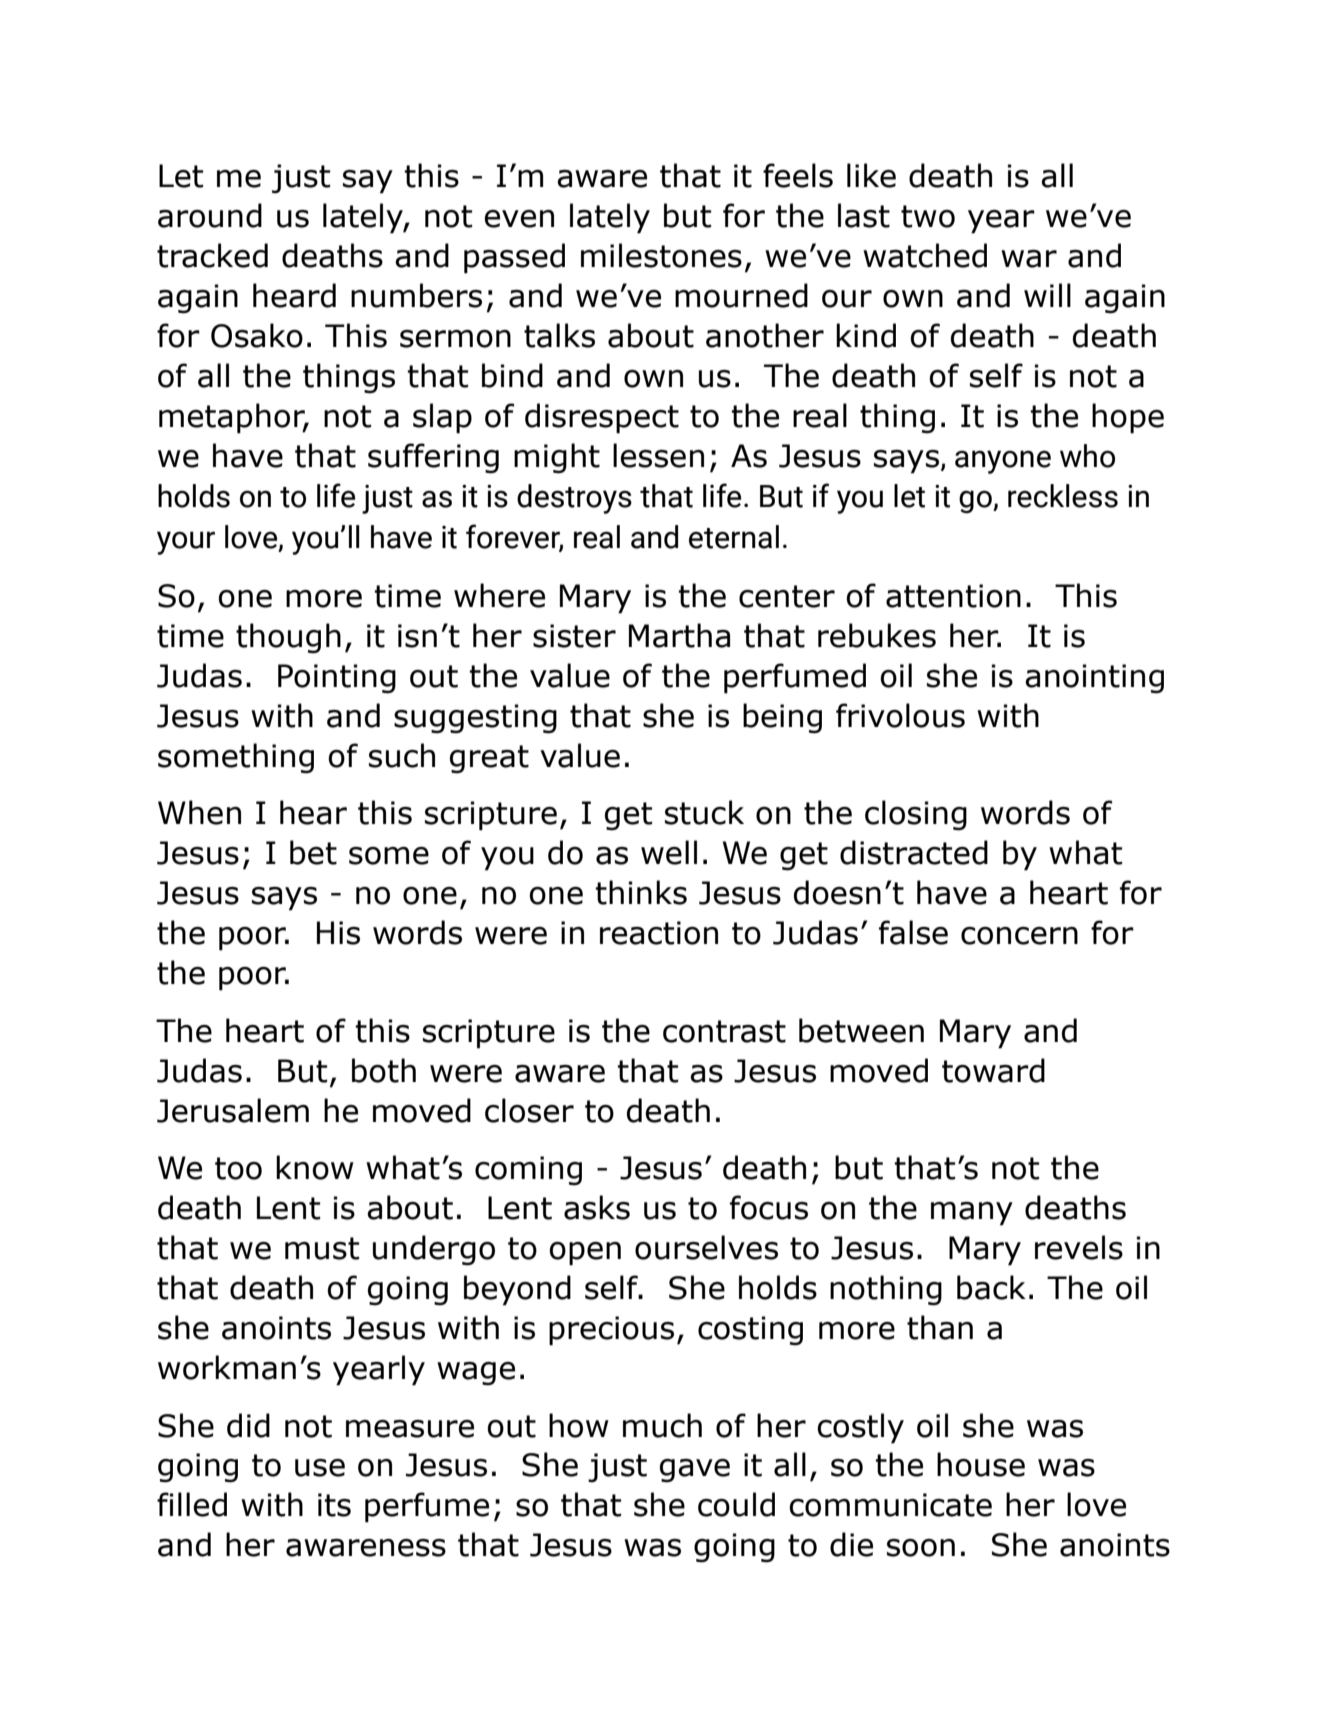 The width and height of the document is (1333, 1725). Describe the element at coordinates (1063, 496) in the document. I see `reckless` at that location.
